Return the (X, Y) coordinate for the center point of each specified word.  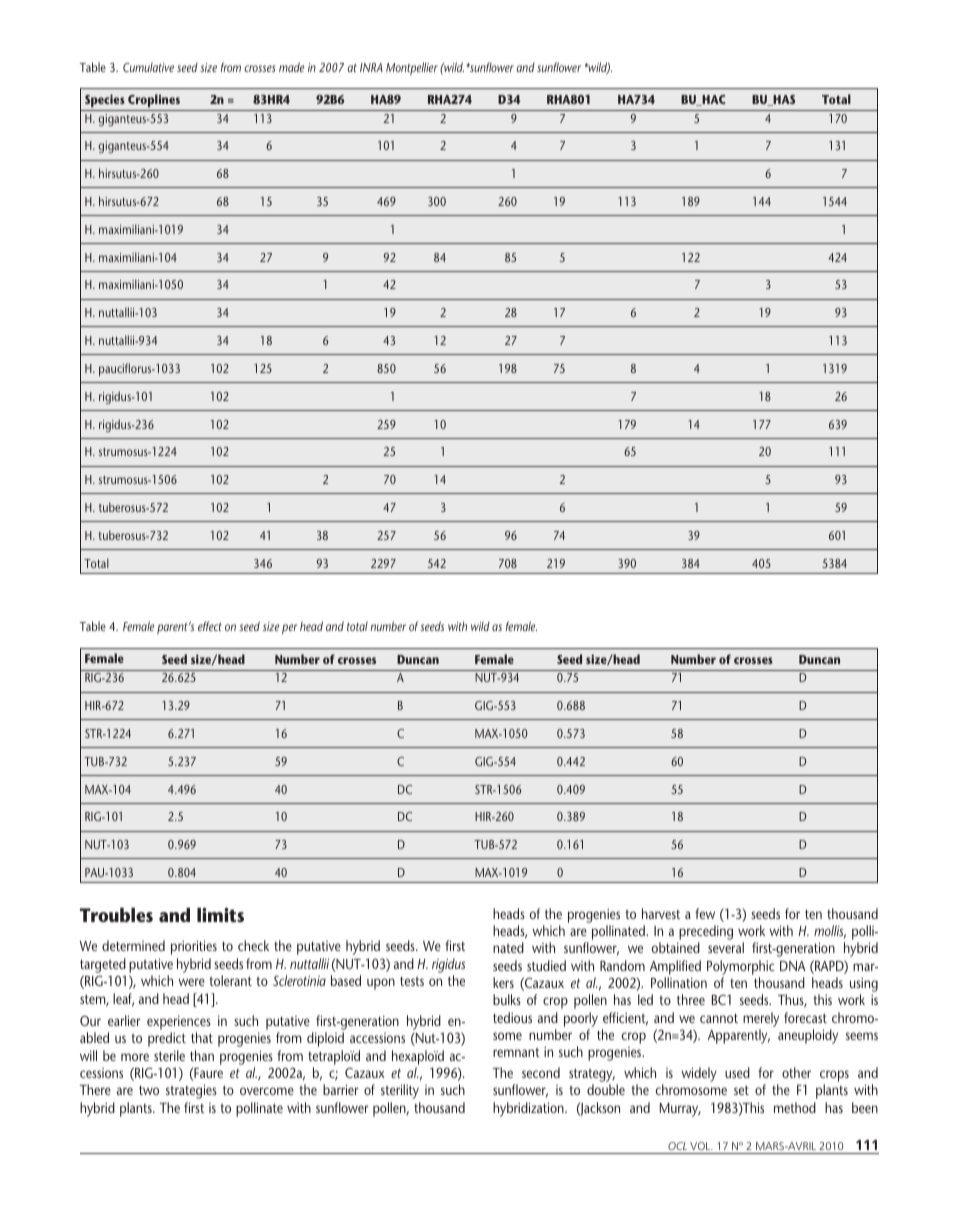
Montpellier (412, 68)
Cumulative (148, 67)
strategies (191, 1091)
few (705, 913)
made (291, 67)
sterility (400, 1091)
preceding (705, 934)
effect (210, 626)
